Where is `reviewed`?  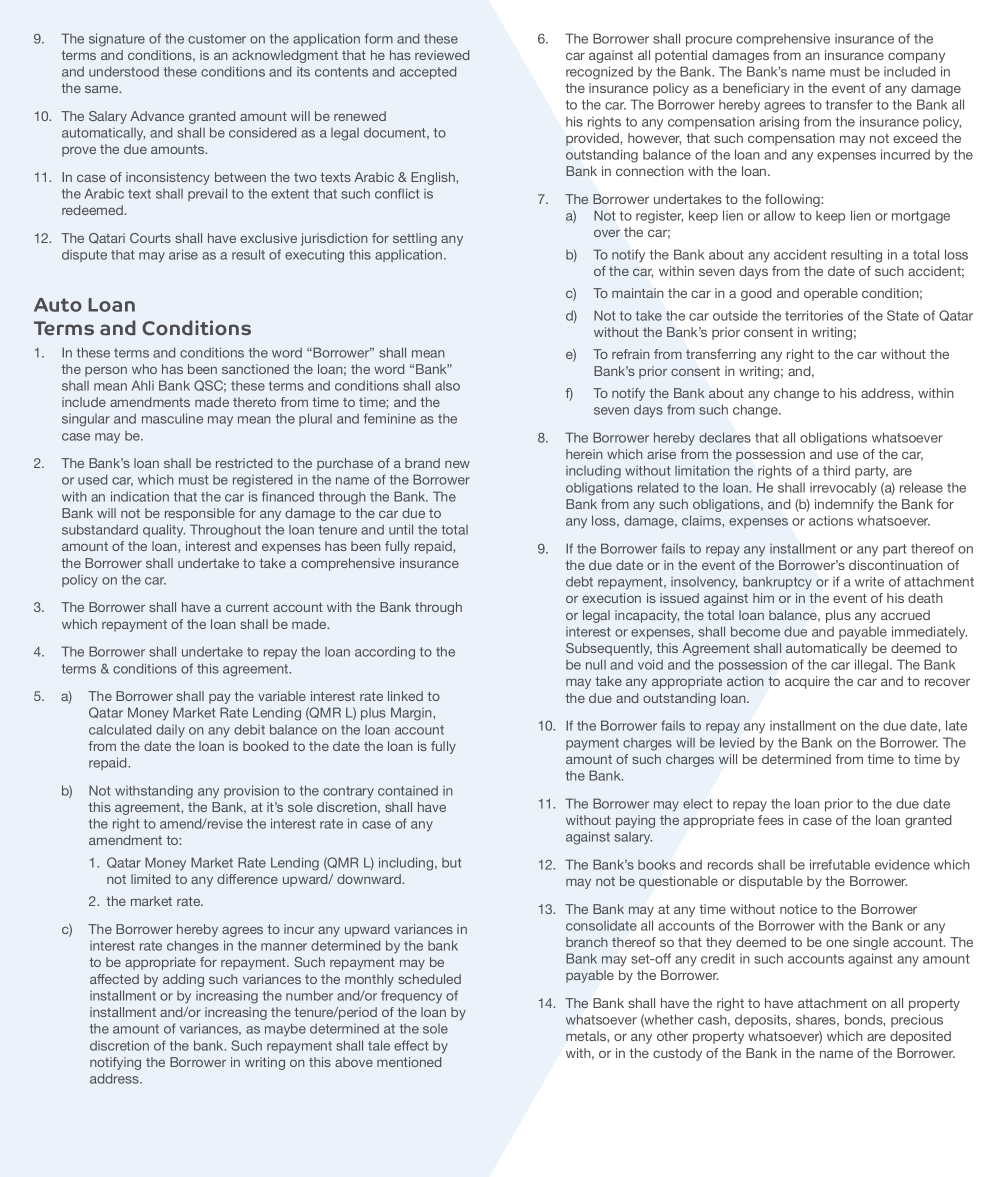
reviewed is located at coordinates (442, 55).
